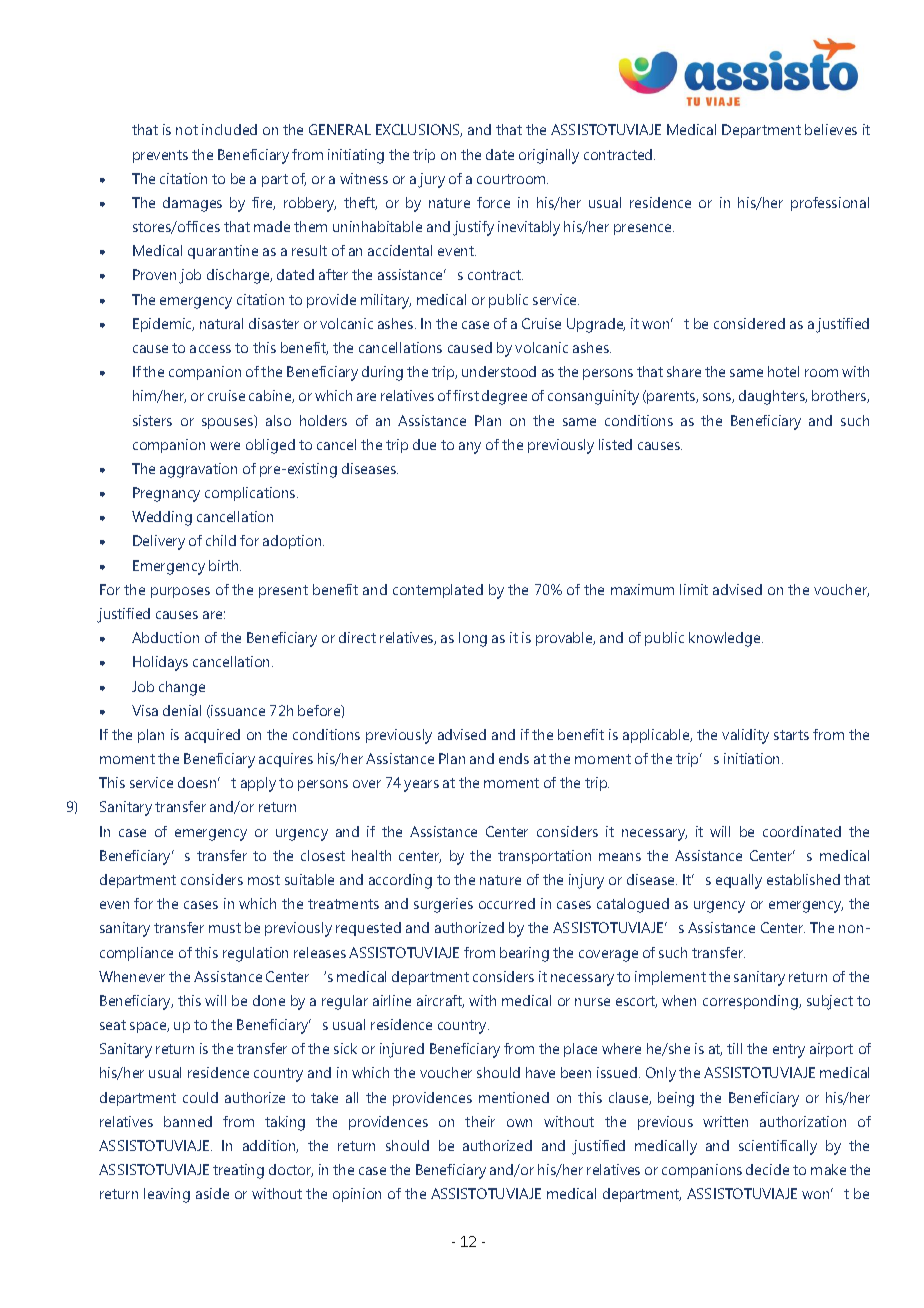 The height and width of the screenshot is (1308, 924). I want to click on long, so click(473, 639).
